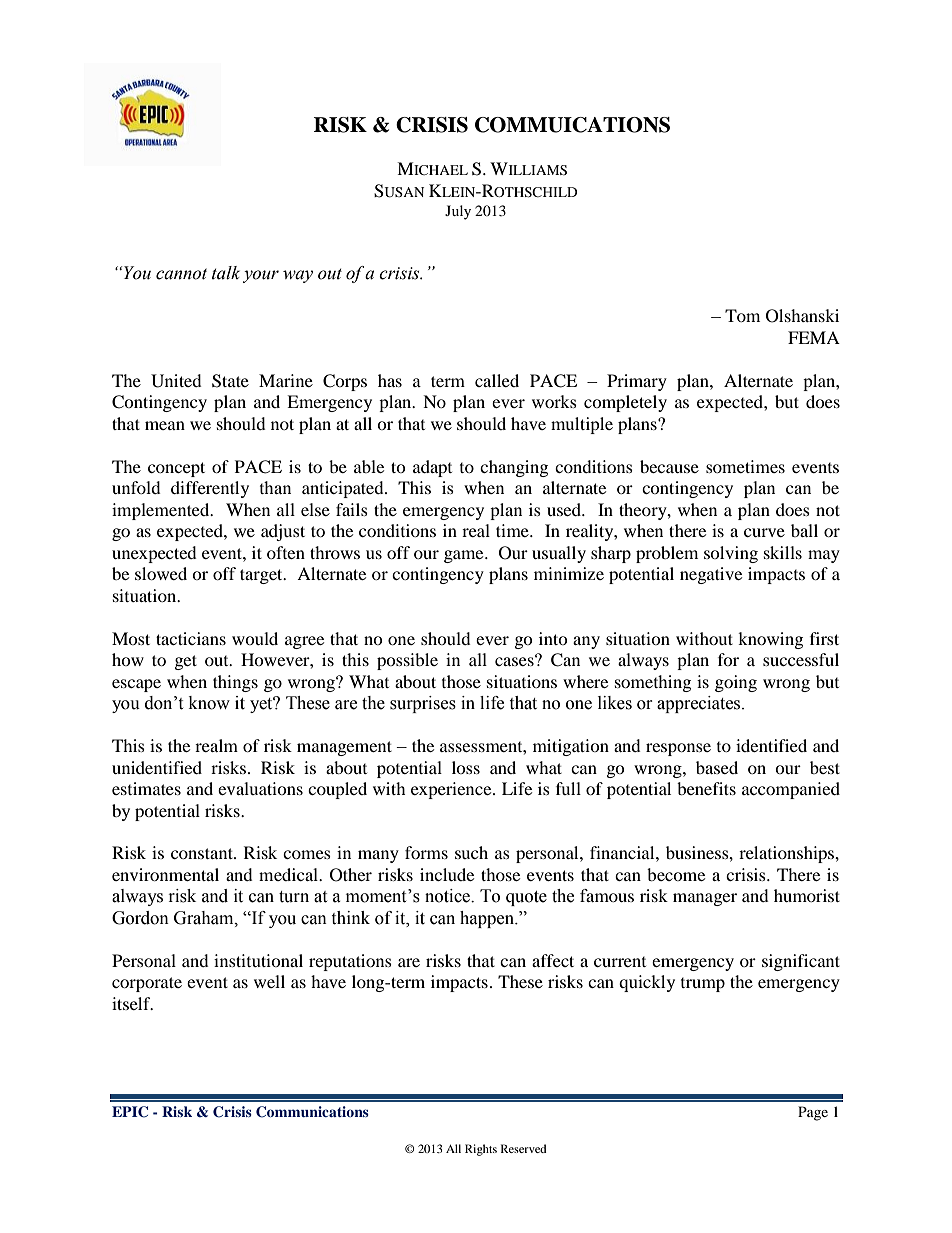 The width and height of the image is (952, 1233). I want to click on institutional, so click(258, 960).
